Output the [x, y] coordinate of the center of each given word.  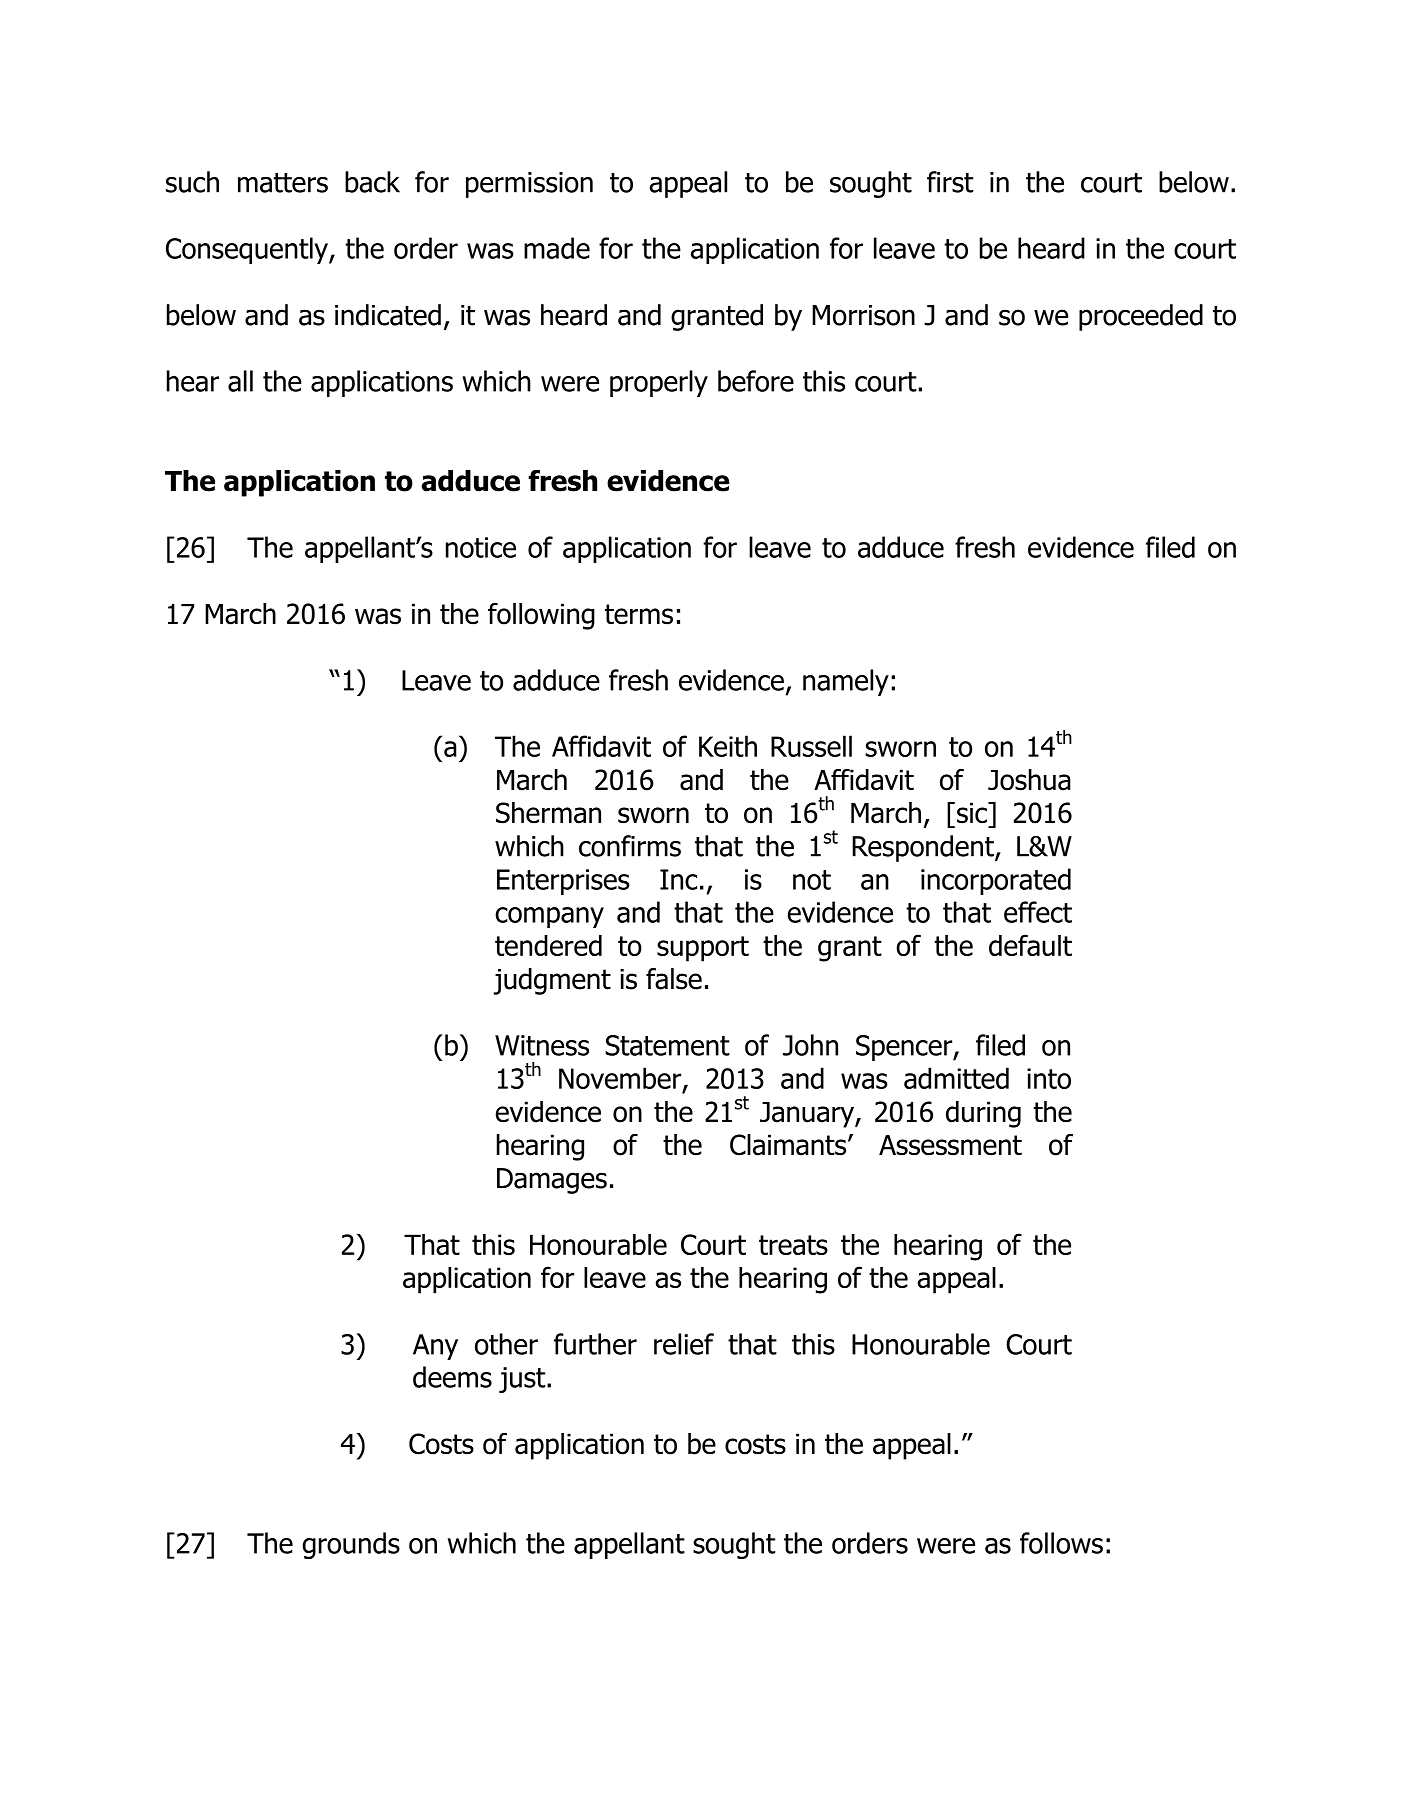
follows [1061, 1543]
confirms [630, 846]
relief [684, 1344]
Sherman [548, 813]
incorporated [996, 881]
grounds [351, 1545]
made [557, 248]
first [950, 182]
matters [283, 183]
